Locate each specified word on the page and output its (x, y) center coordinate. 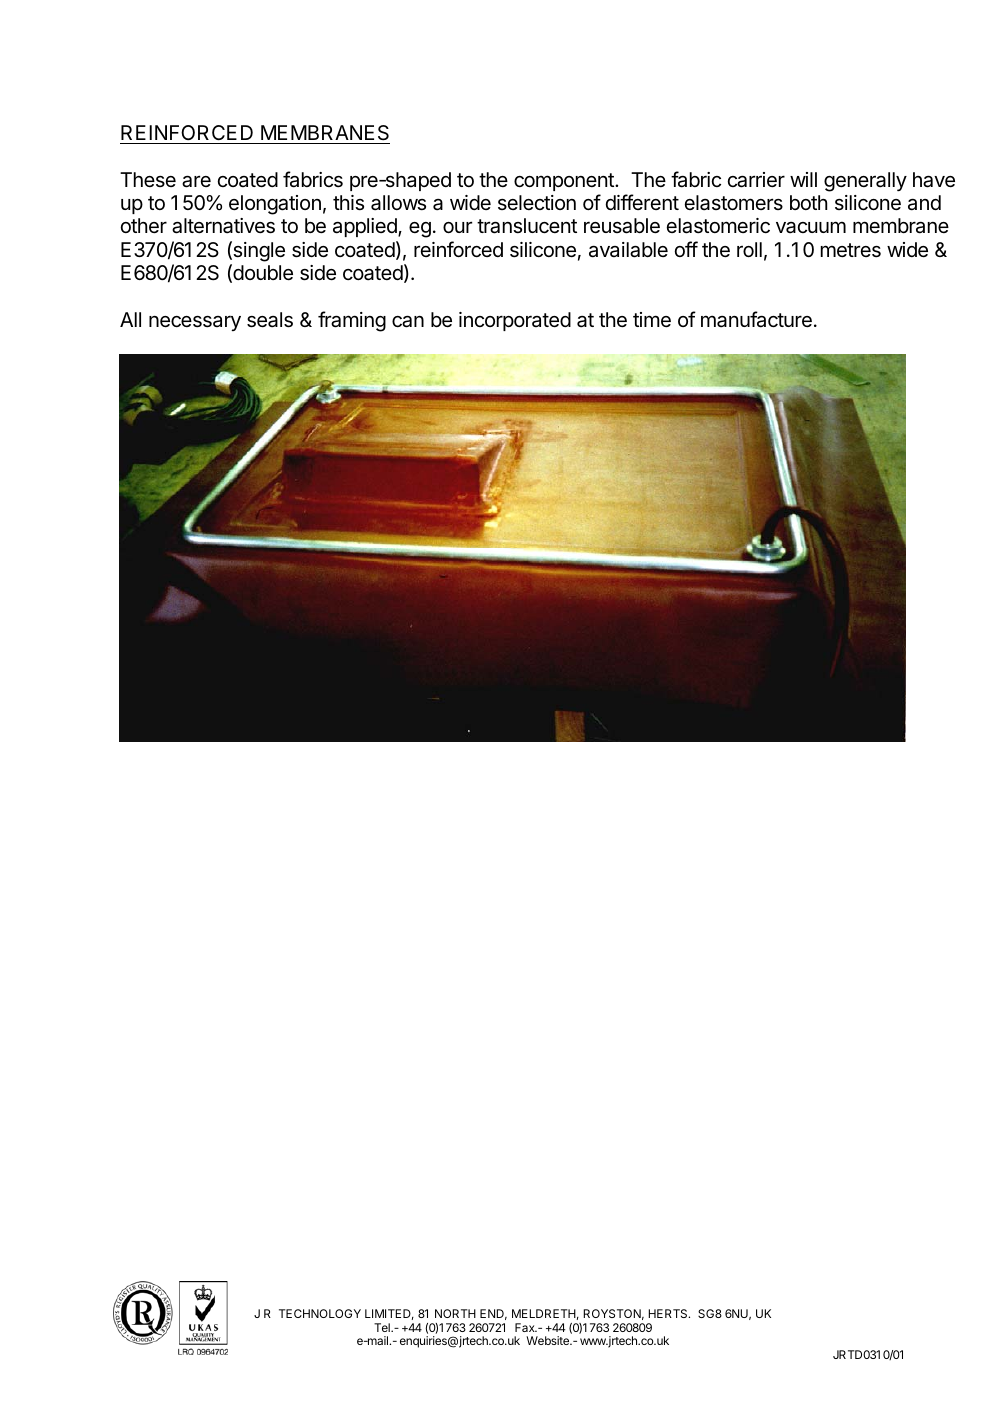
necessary (195, 323)
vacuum (811, 227)
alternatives (223, 226)
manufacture (756, 319)
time (652, 320)
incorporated (515, 321)
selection (537, 202)
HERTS (669, 1313)
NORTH (455, 1313)
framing (352, 321)
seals (270, 320)
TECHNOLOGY (320, 1313)
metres (851, 250)
